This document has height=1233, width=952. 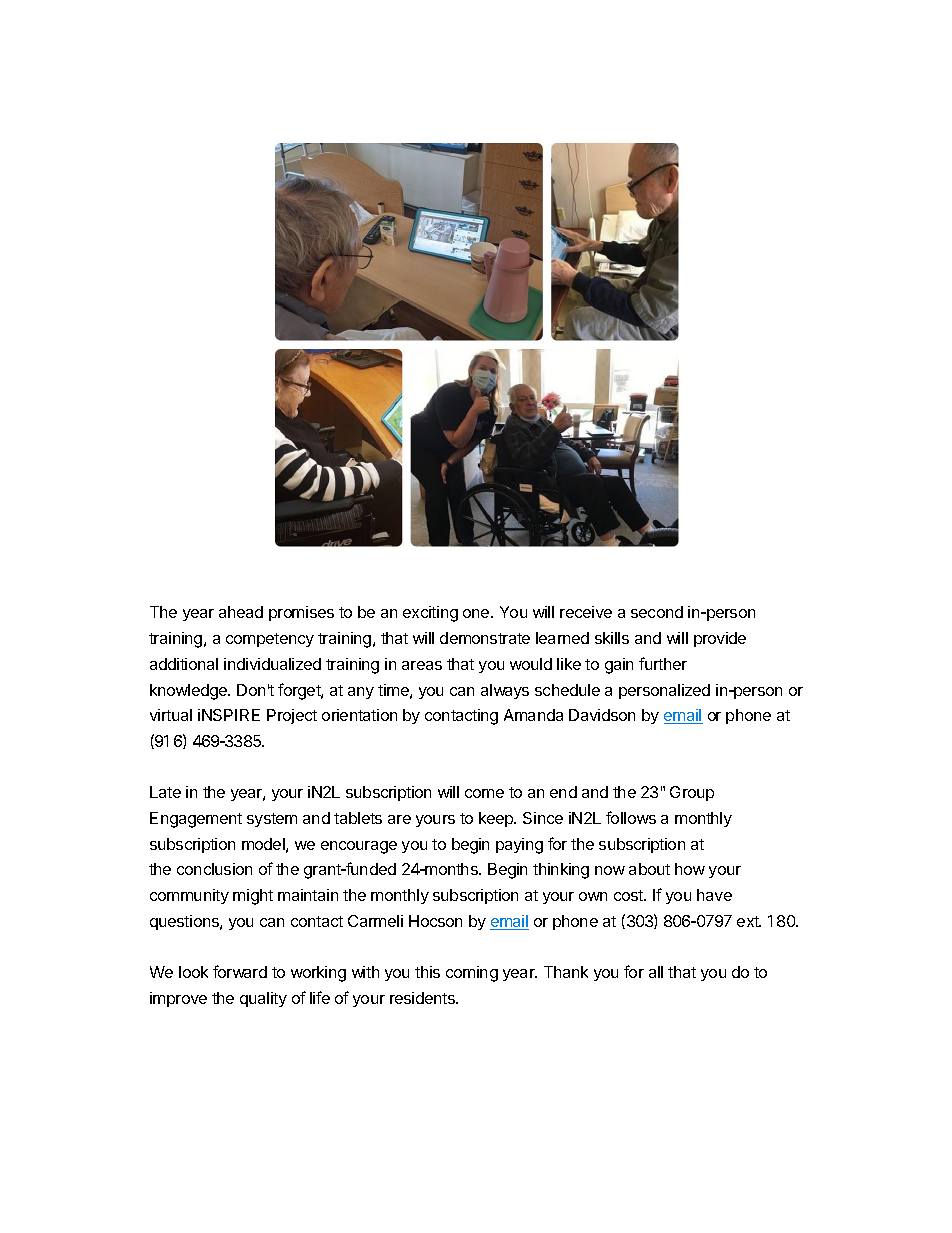 What do you see at coordinates (241, 612) in the document?
I see `ahead` at bounding box center [241, 612].
